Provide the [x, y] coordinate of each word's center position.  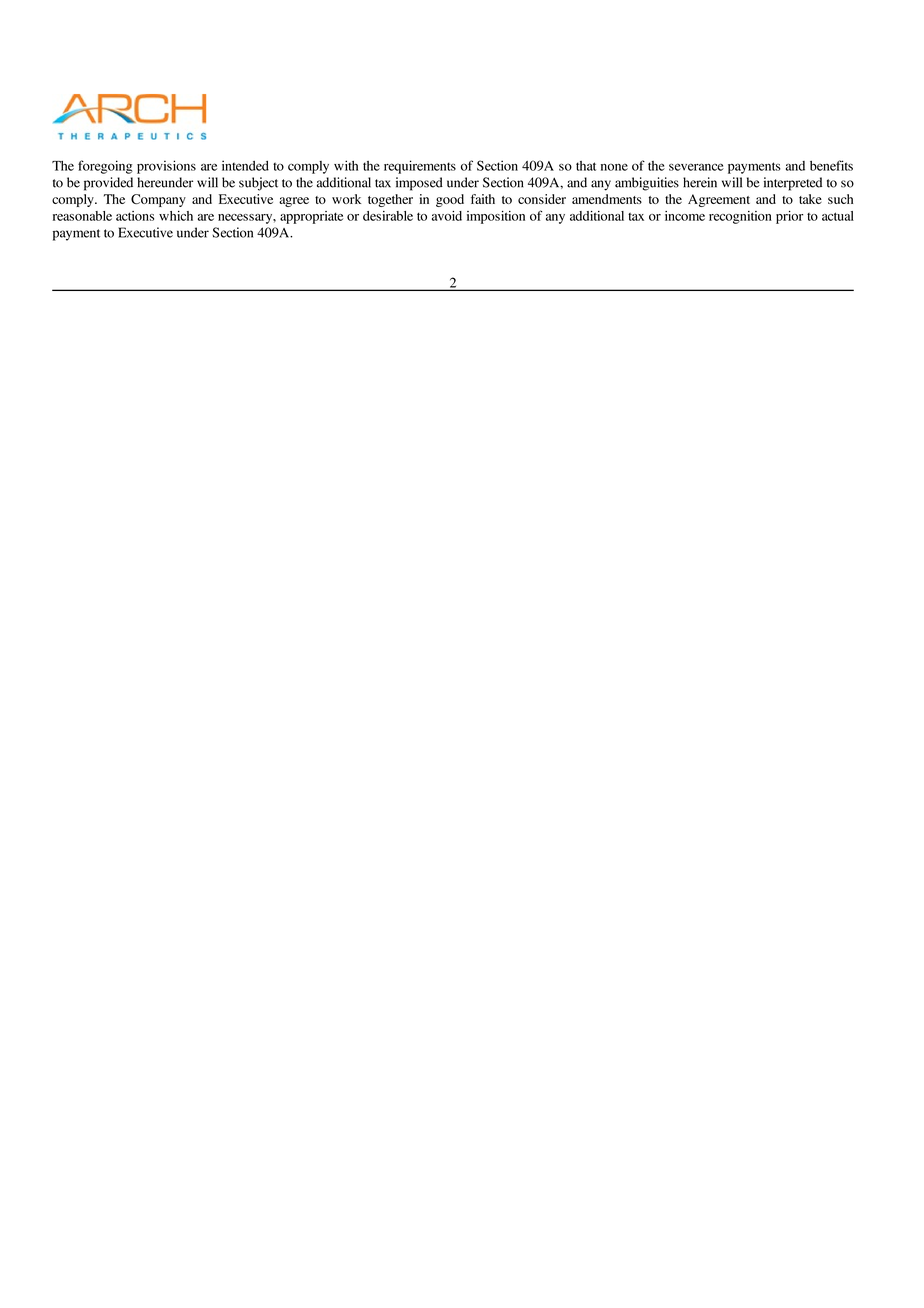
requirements [420, 167]
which [176, 216]
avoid [447, 216]
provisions [166, 167]
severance [696, 167]
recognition [740, 217]
